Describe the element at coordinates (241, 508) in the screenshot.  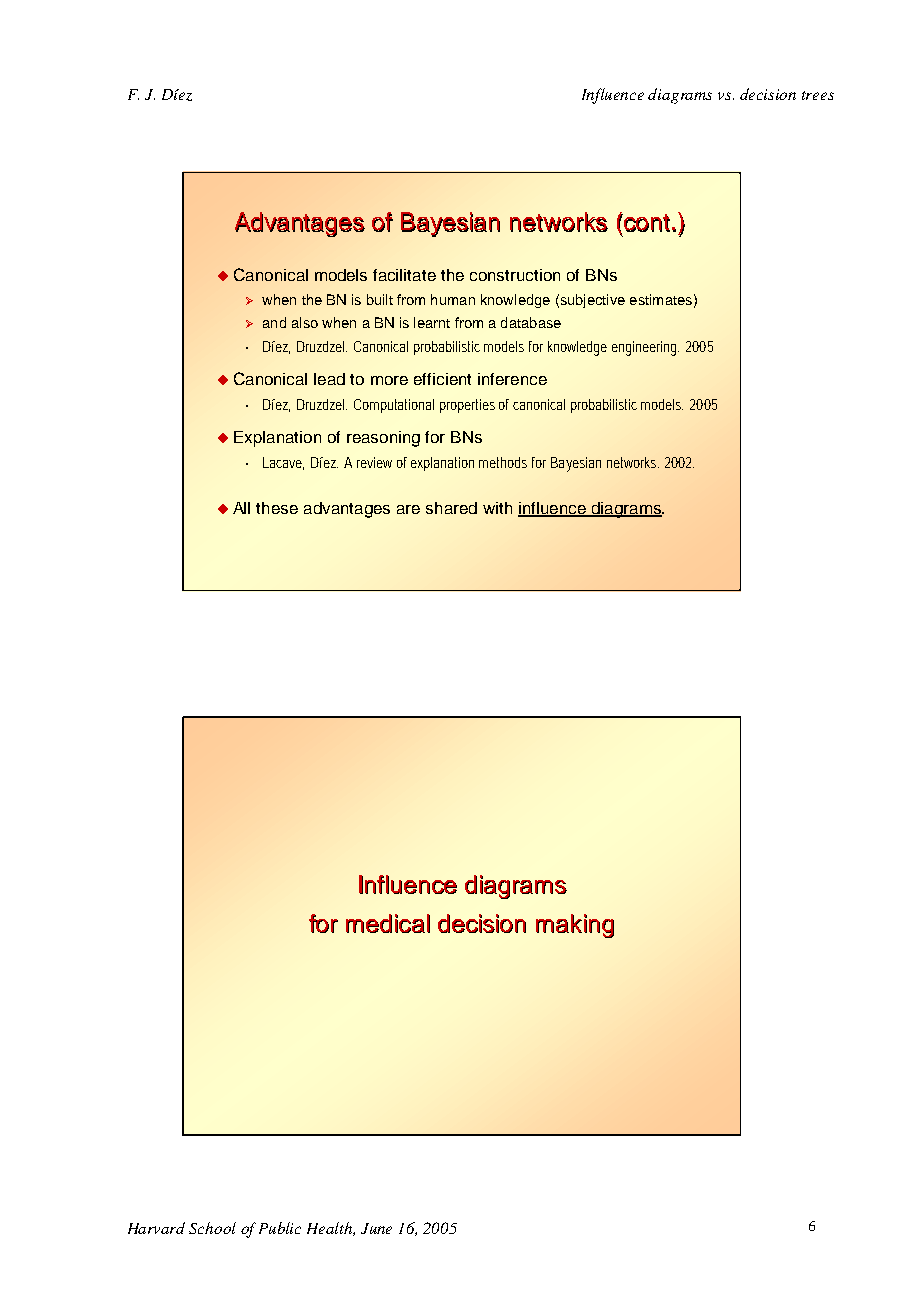
I see `All` at that location.
